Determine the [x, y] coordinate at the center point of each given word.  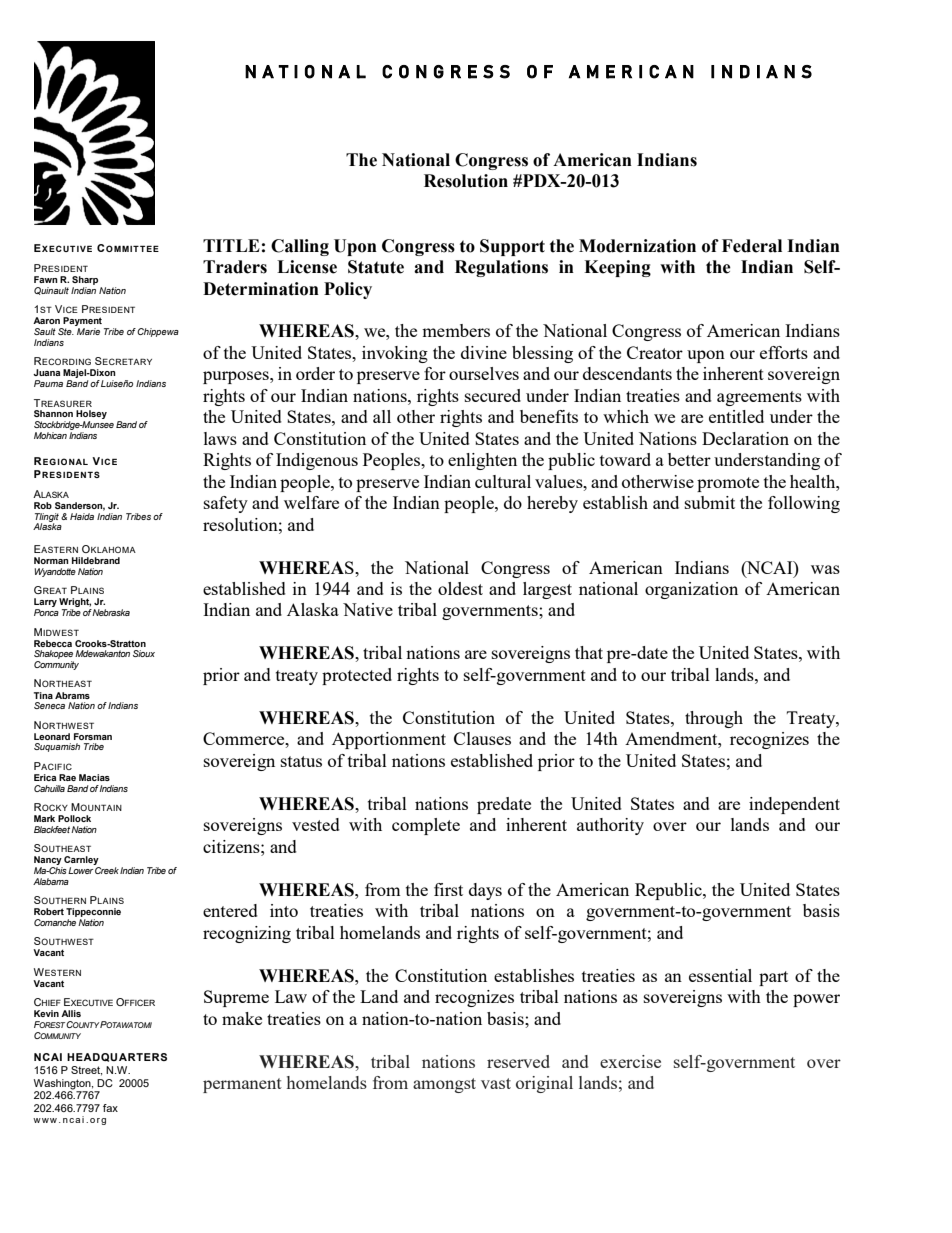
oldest [460, 588]
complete [426, 826]
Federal [752, 246]
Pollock [74, 818]
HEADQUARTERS [117, 1057]
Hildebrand [96, 560]
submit [710, 502]
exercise [630, 1061]
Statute [376, 267]
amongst [444, 1085]
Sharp [85, 280]
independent [794, 805]
